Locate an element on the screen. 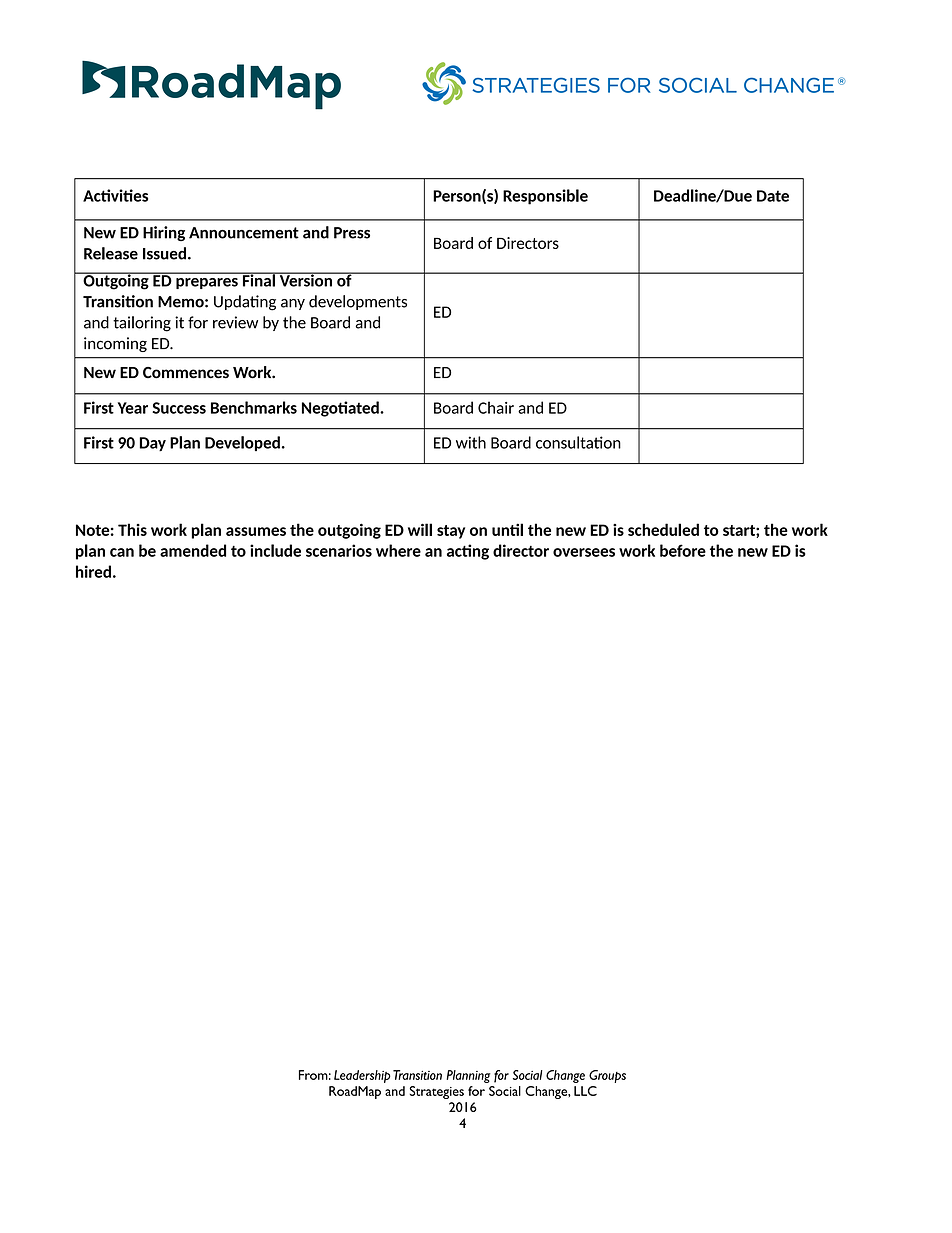 The height and width of the screenshot is (1233, 952). Strategies is located at coordinates (437, 1092).
